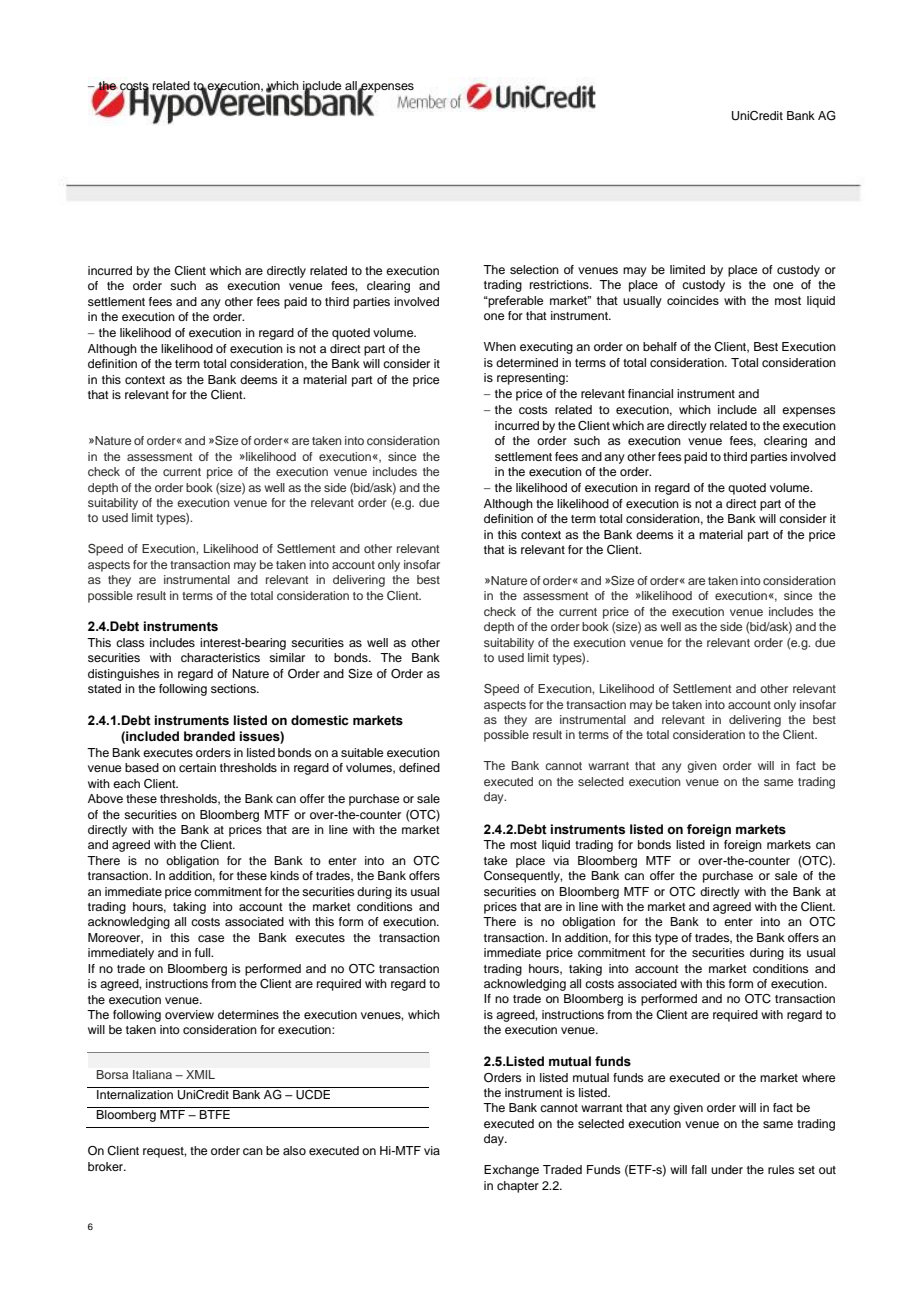 The image size is (924, 1308). I want to click on Exchange, so click(511, 1171).
